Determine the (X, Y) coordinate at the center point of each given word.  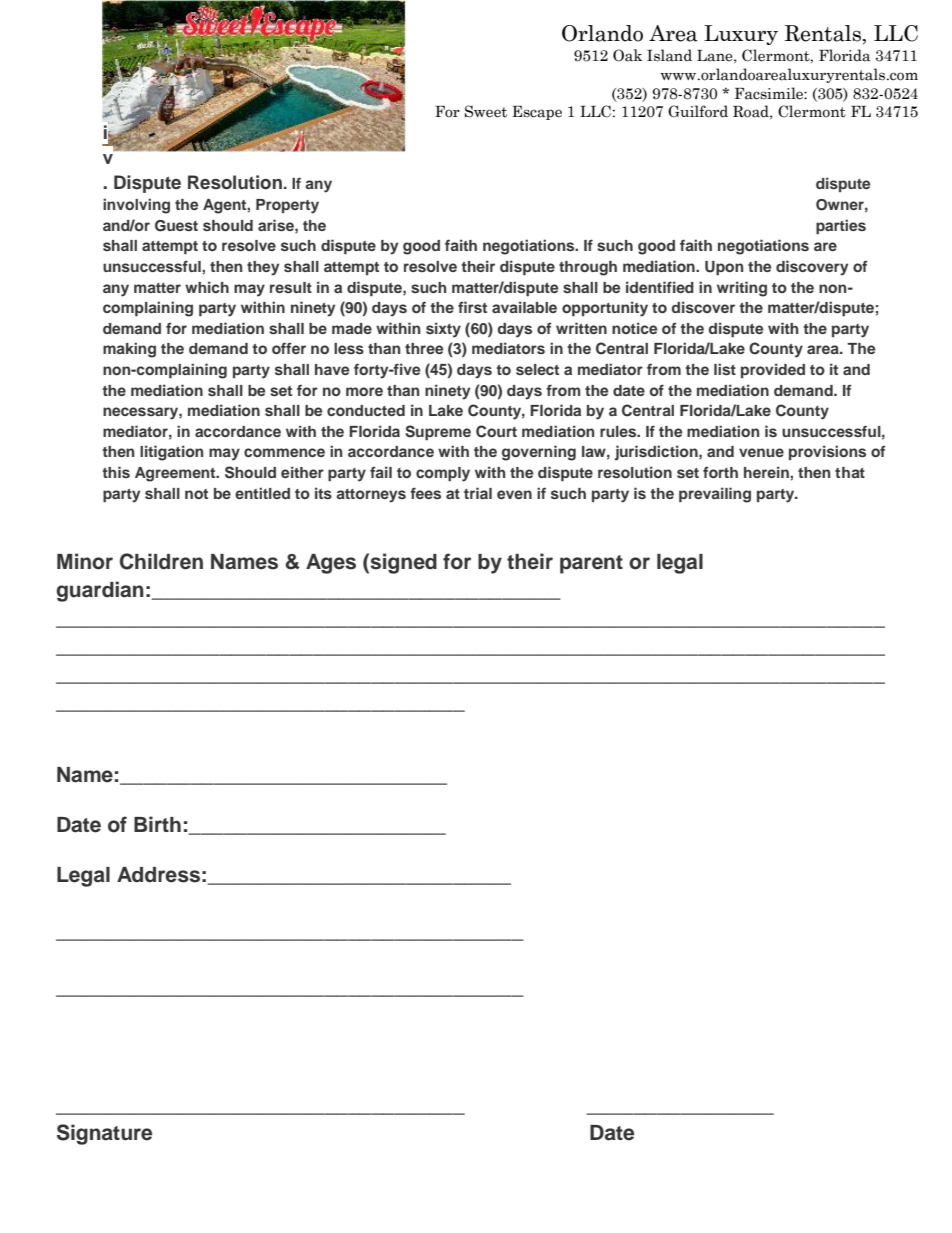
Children (161, 561)
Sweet (486, 111)
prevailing (715, 495)
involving (136, 206)
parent (591, 564)
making (129, 350)
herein (767, 472)
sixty (443, 330)
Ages (331, 564)
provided (773, 370)
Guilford (698, 111)
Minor (85, 561)
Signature (104, 1134)
